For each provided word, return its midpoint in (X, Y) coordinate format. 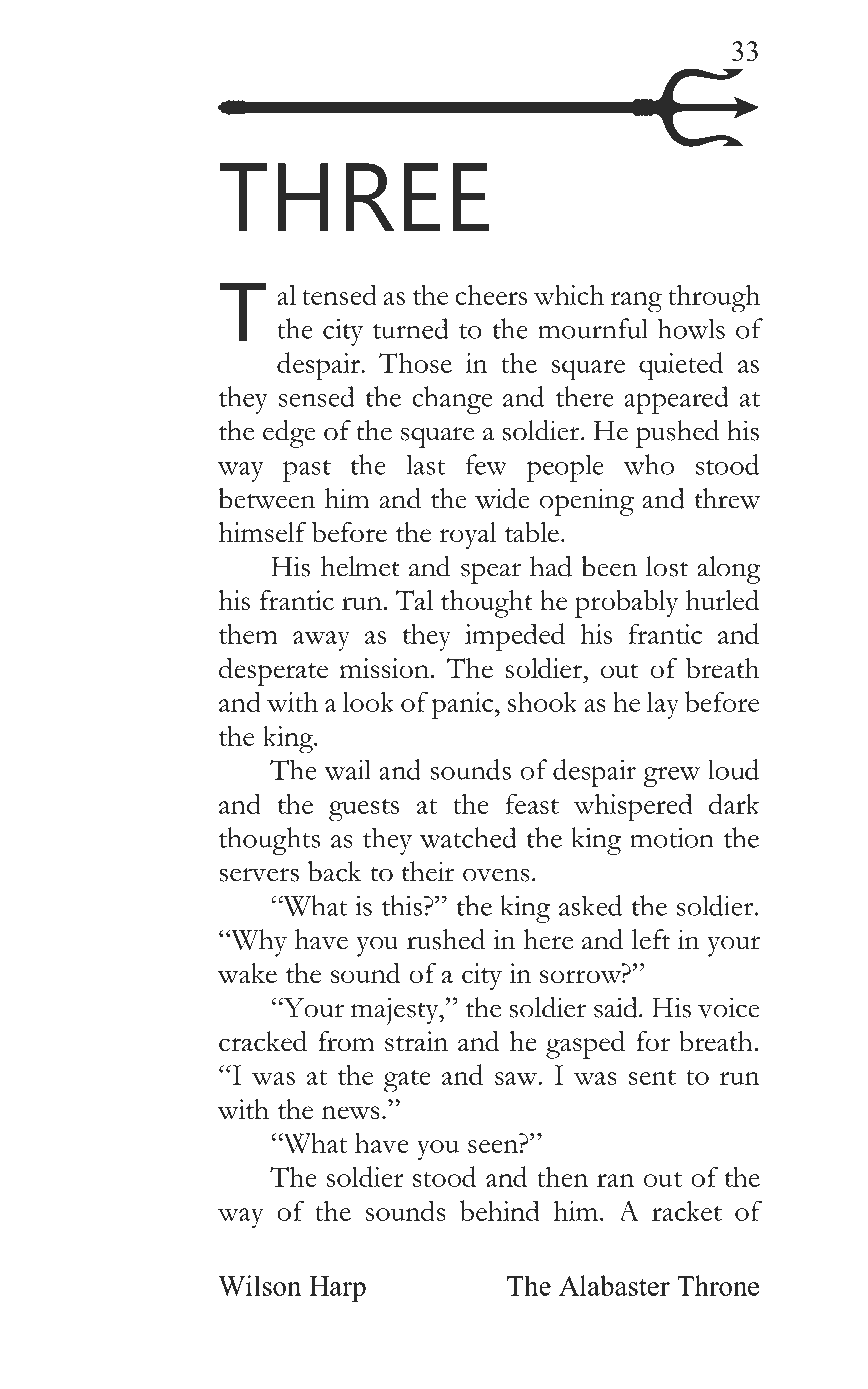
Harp (337, 1289)
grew (671, 776)
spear (491, 573)
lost (667, 566)
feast (532, 803)
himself (262, 532)
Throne (718, 1285)
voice (729, 1007)
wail (347, 769)
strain (416, 1041)
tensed (339, 294)
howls (691, 328)
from (346, 1041)
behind (500, 1210)
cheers (491, 295)
